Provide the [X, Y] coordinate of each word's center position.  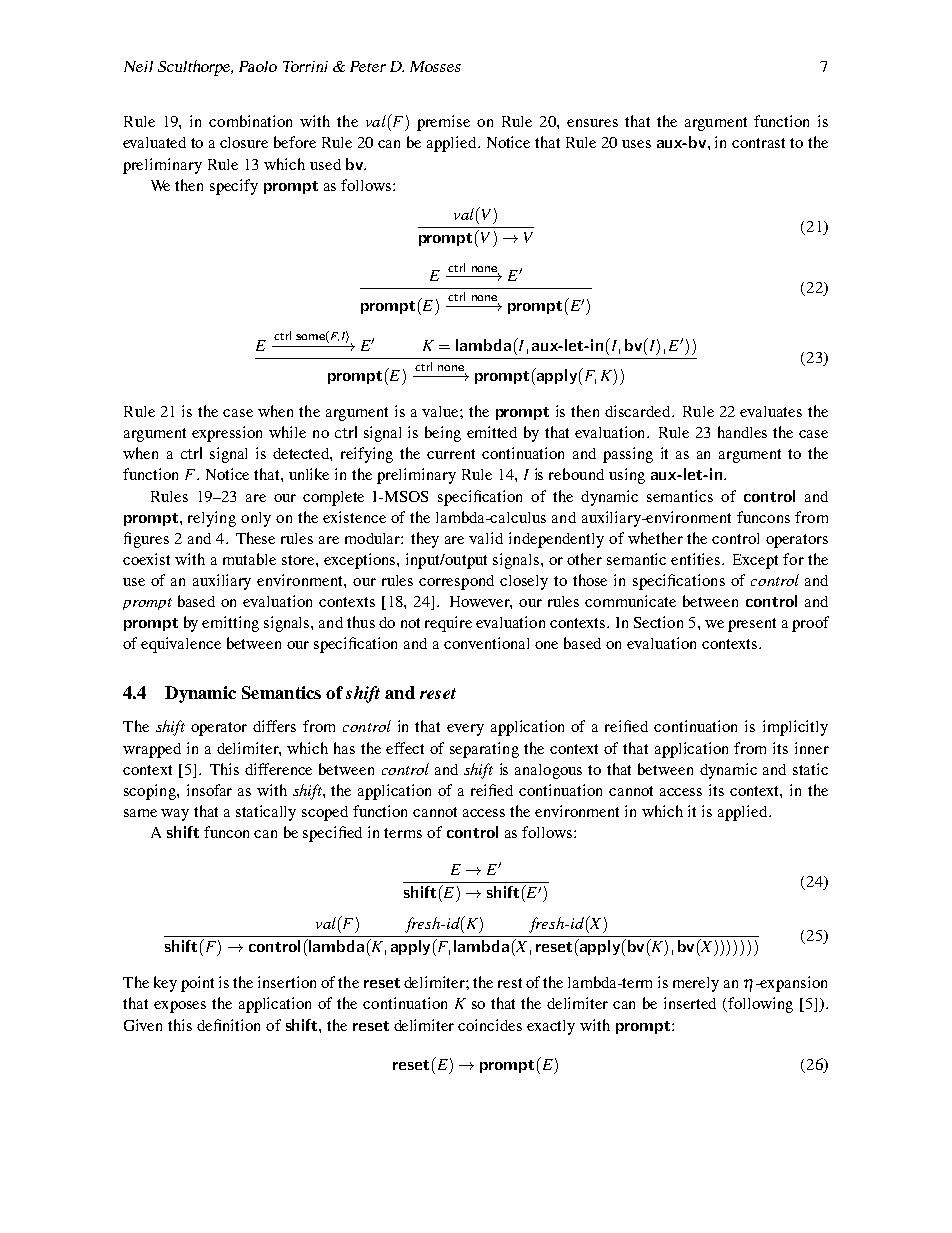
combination [250, 121]
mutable [249, 559]
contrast [758, 143]
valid [486, 538]
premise [443, 123]
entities [697, 559]
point [197, 984]
